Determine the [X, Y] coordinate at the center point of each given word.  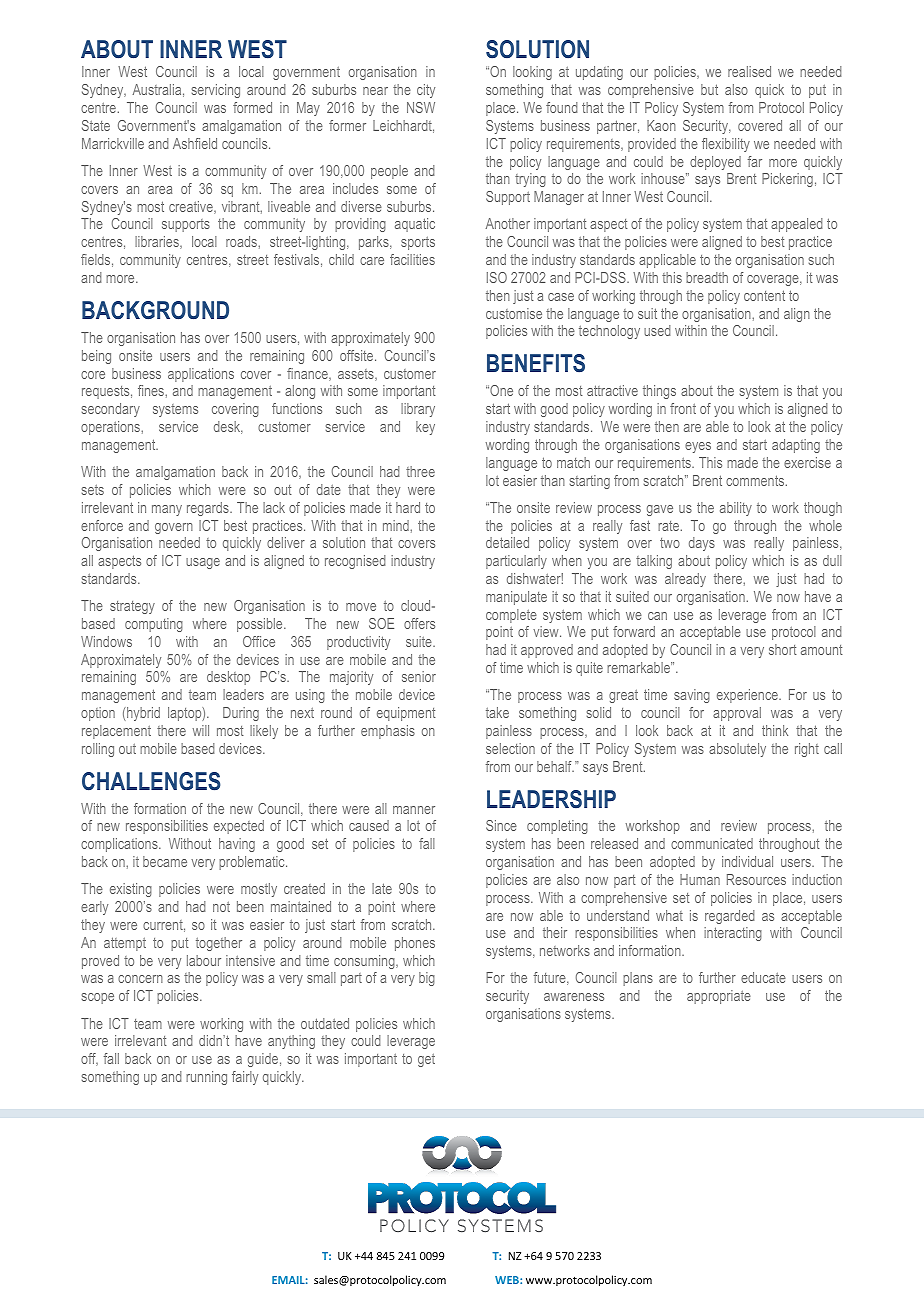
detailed [507, 542]
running [206, 1078]
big [427, 979]
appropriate [719, 997]
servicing [216, 91]
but [709, 89]
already [685, 580]
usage [203, 563]
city [426, 91]
